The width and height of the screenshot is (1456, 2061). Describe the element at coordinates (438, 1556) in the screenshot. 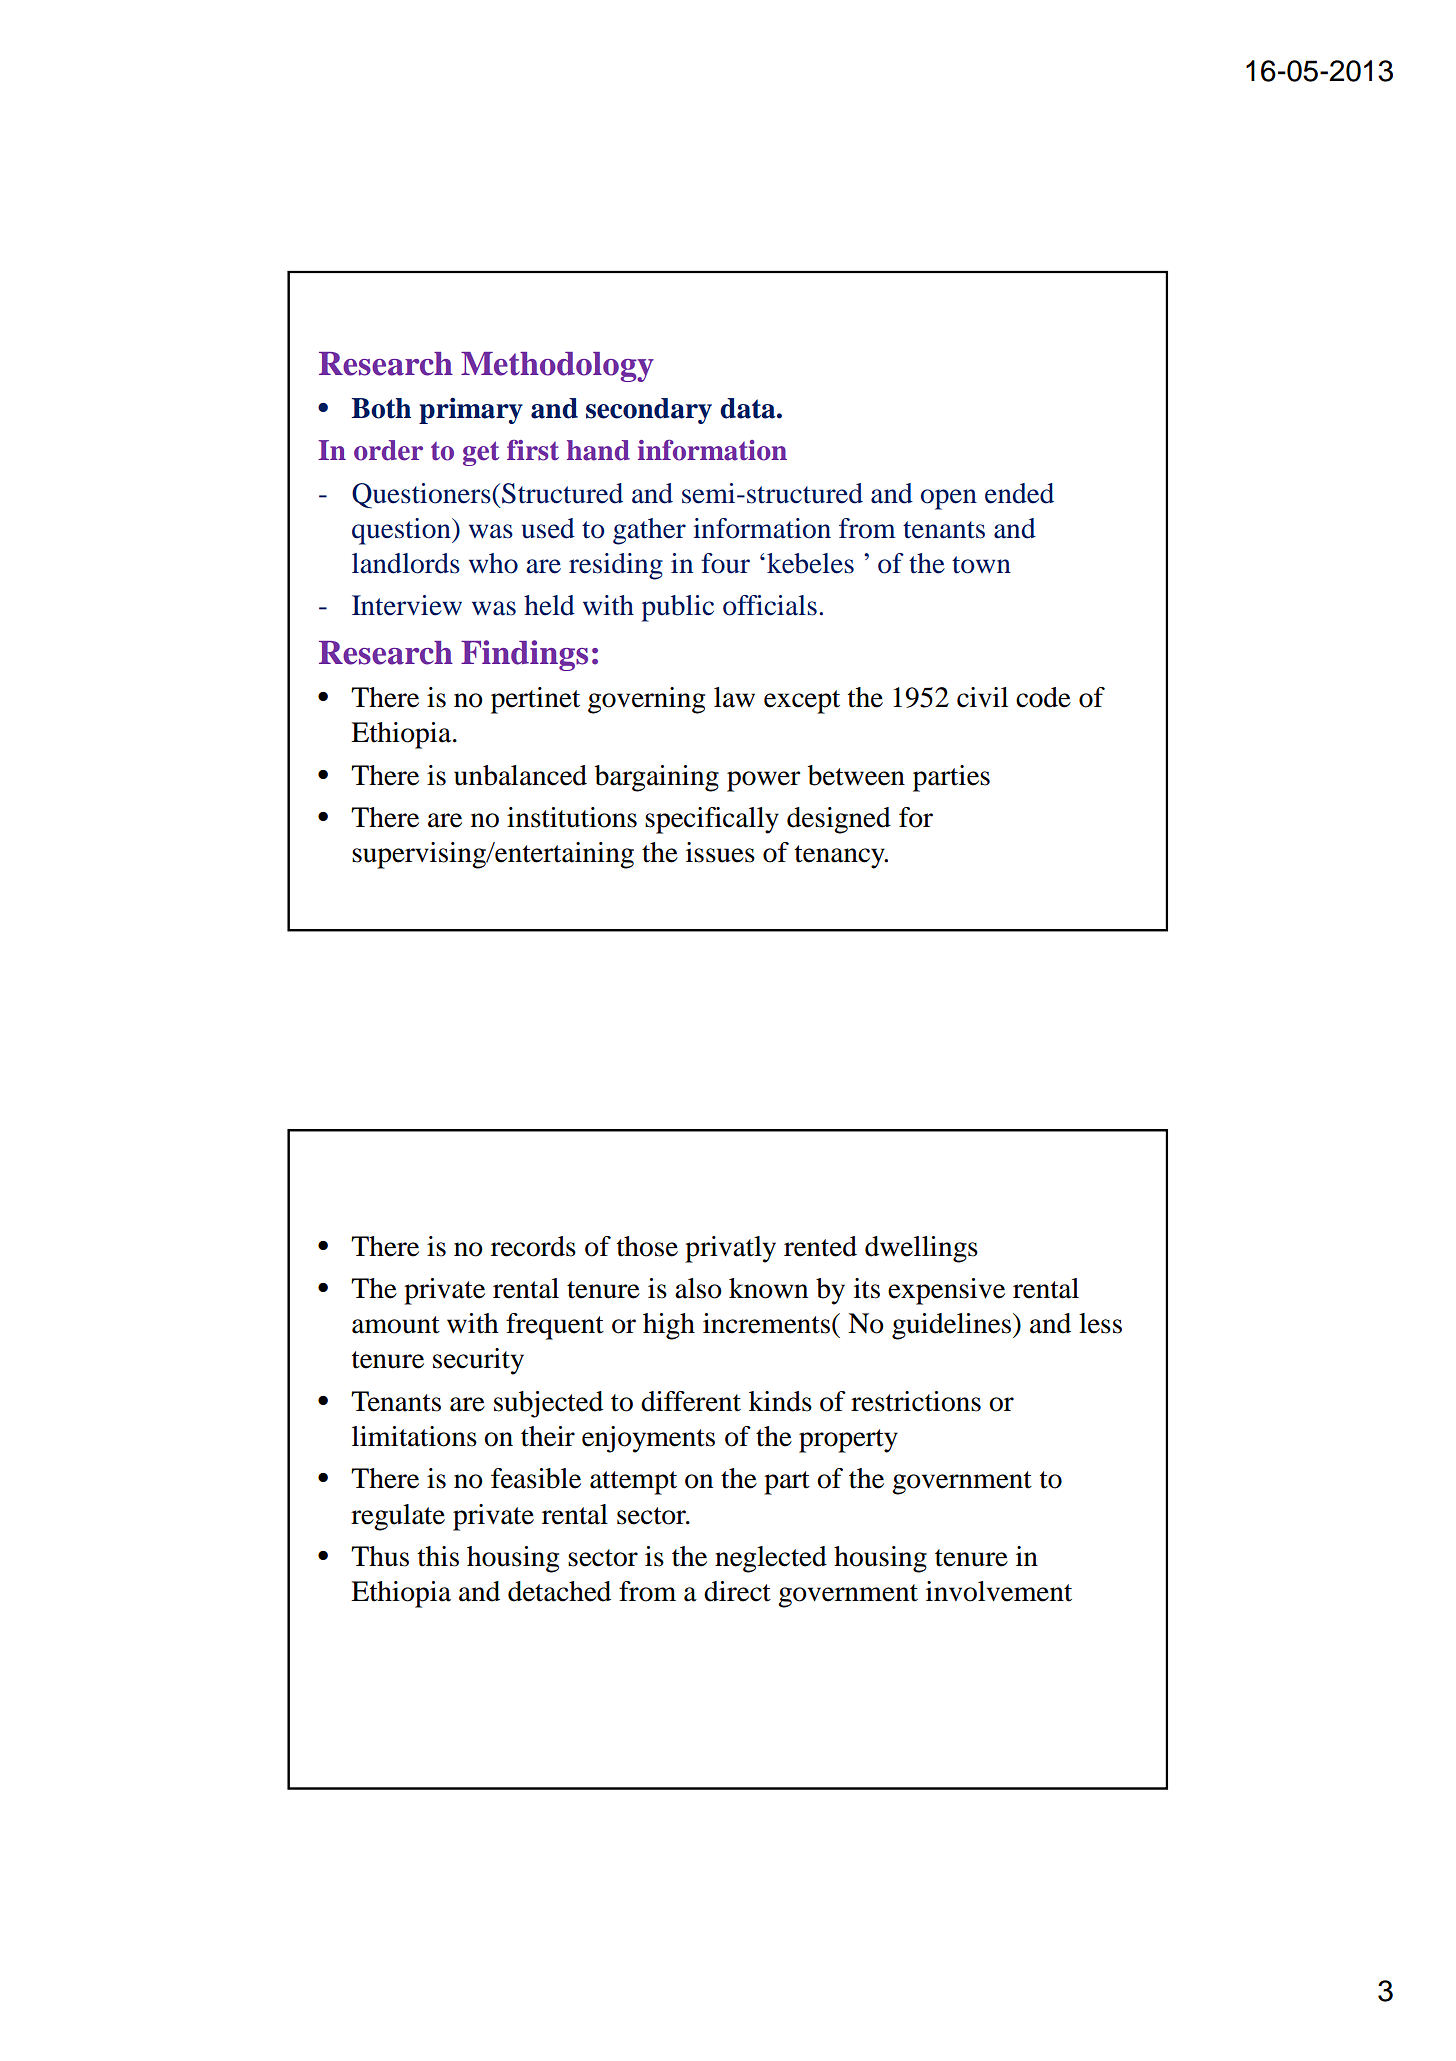

I see `this` at that location.
